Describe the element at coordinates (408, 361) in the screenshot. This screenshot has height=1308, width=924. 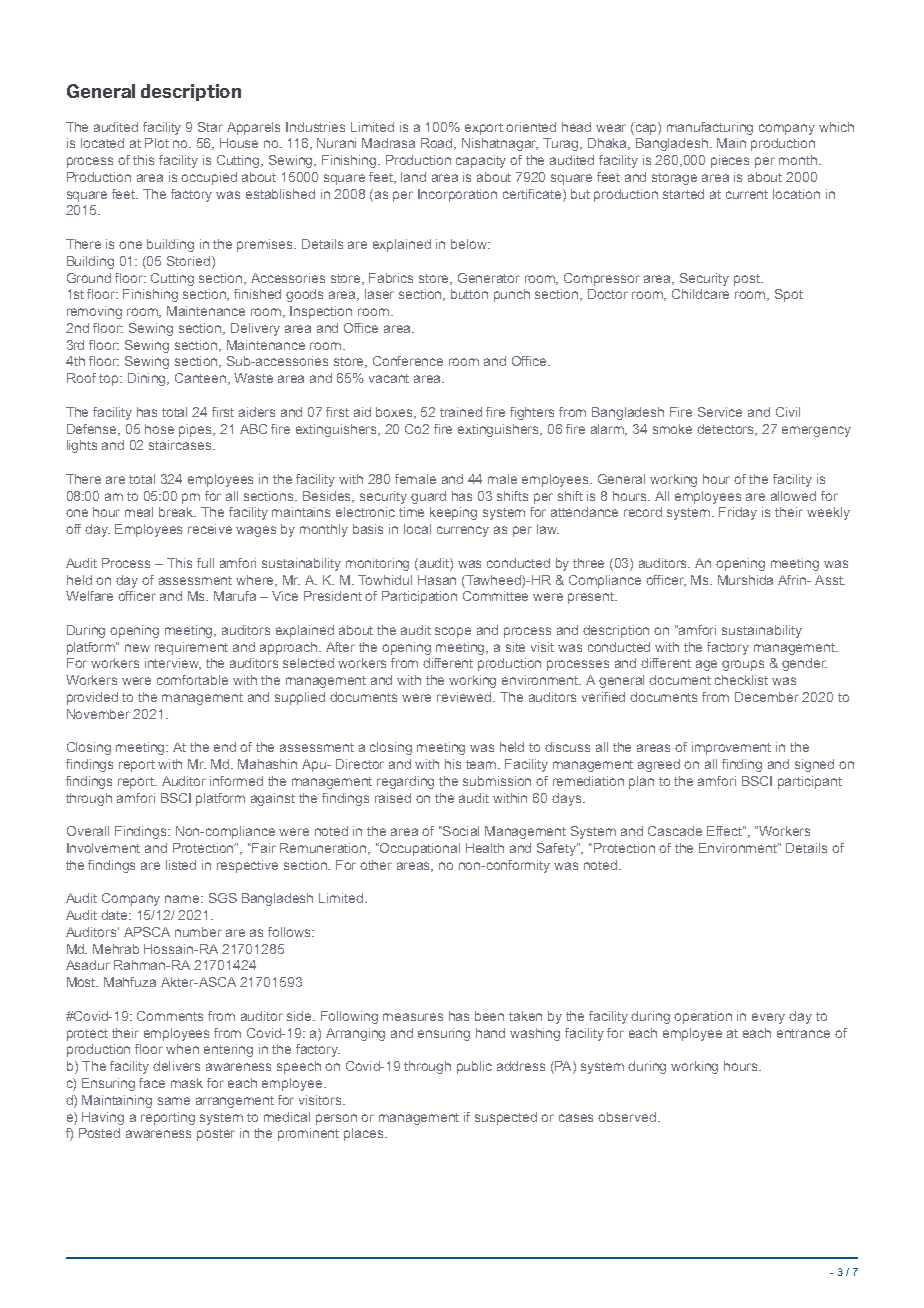
I see `Conference` at that location.
